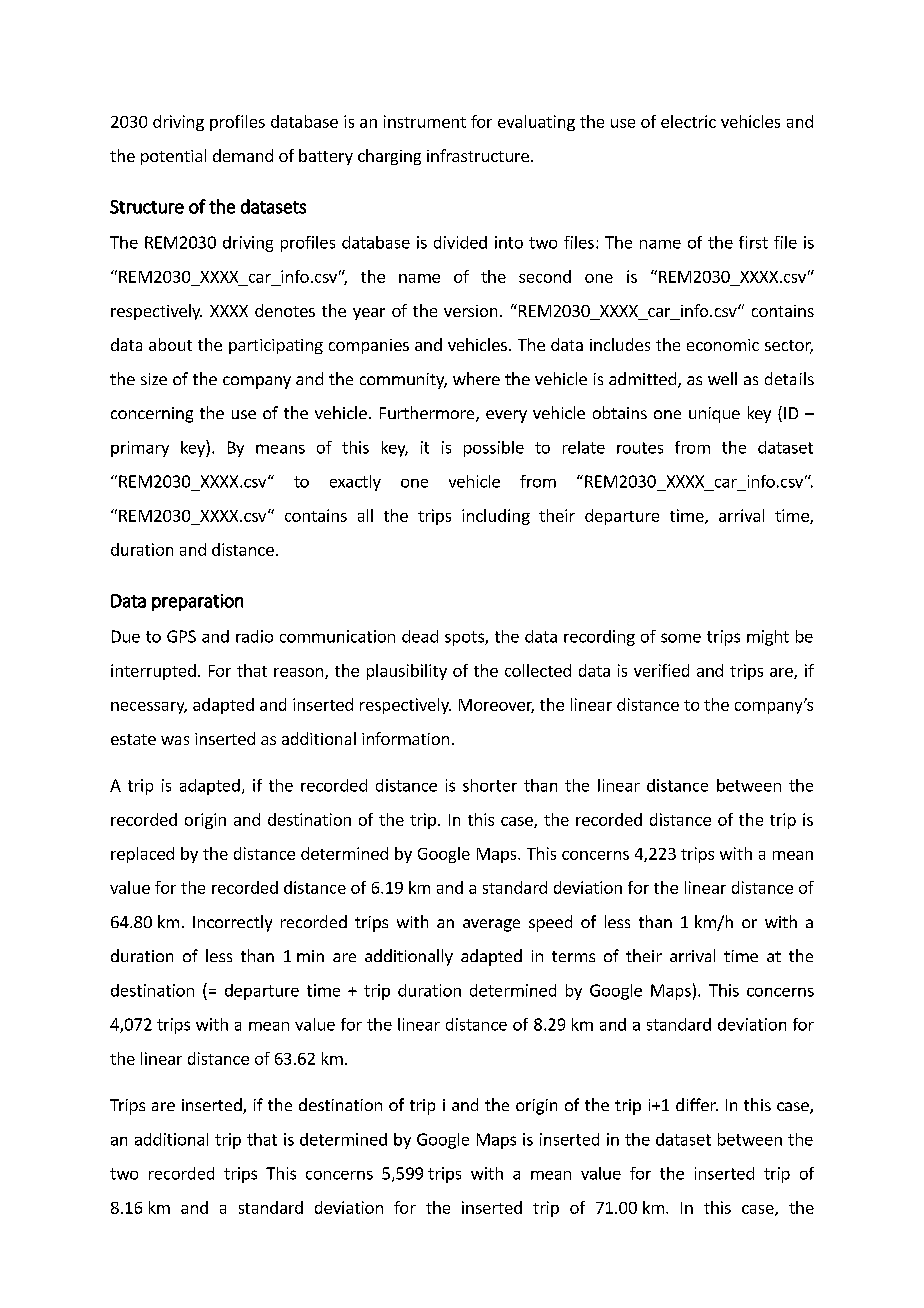  What do you see at coordinates (640, 448) in the screenshot?
I see `routes` at bounding box center [640, 448].
